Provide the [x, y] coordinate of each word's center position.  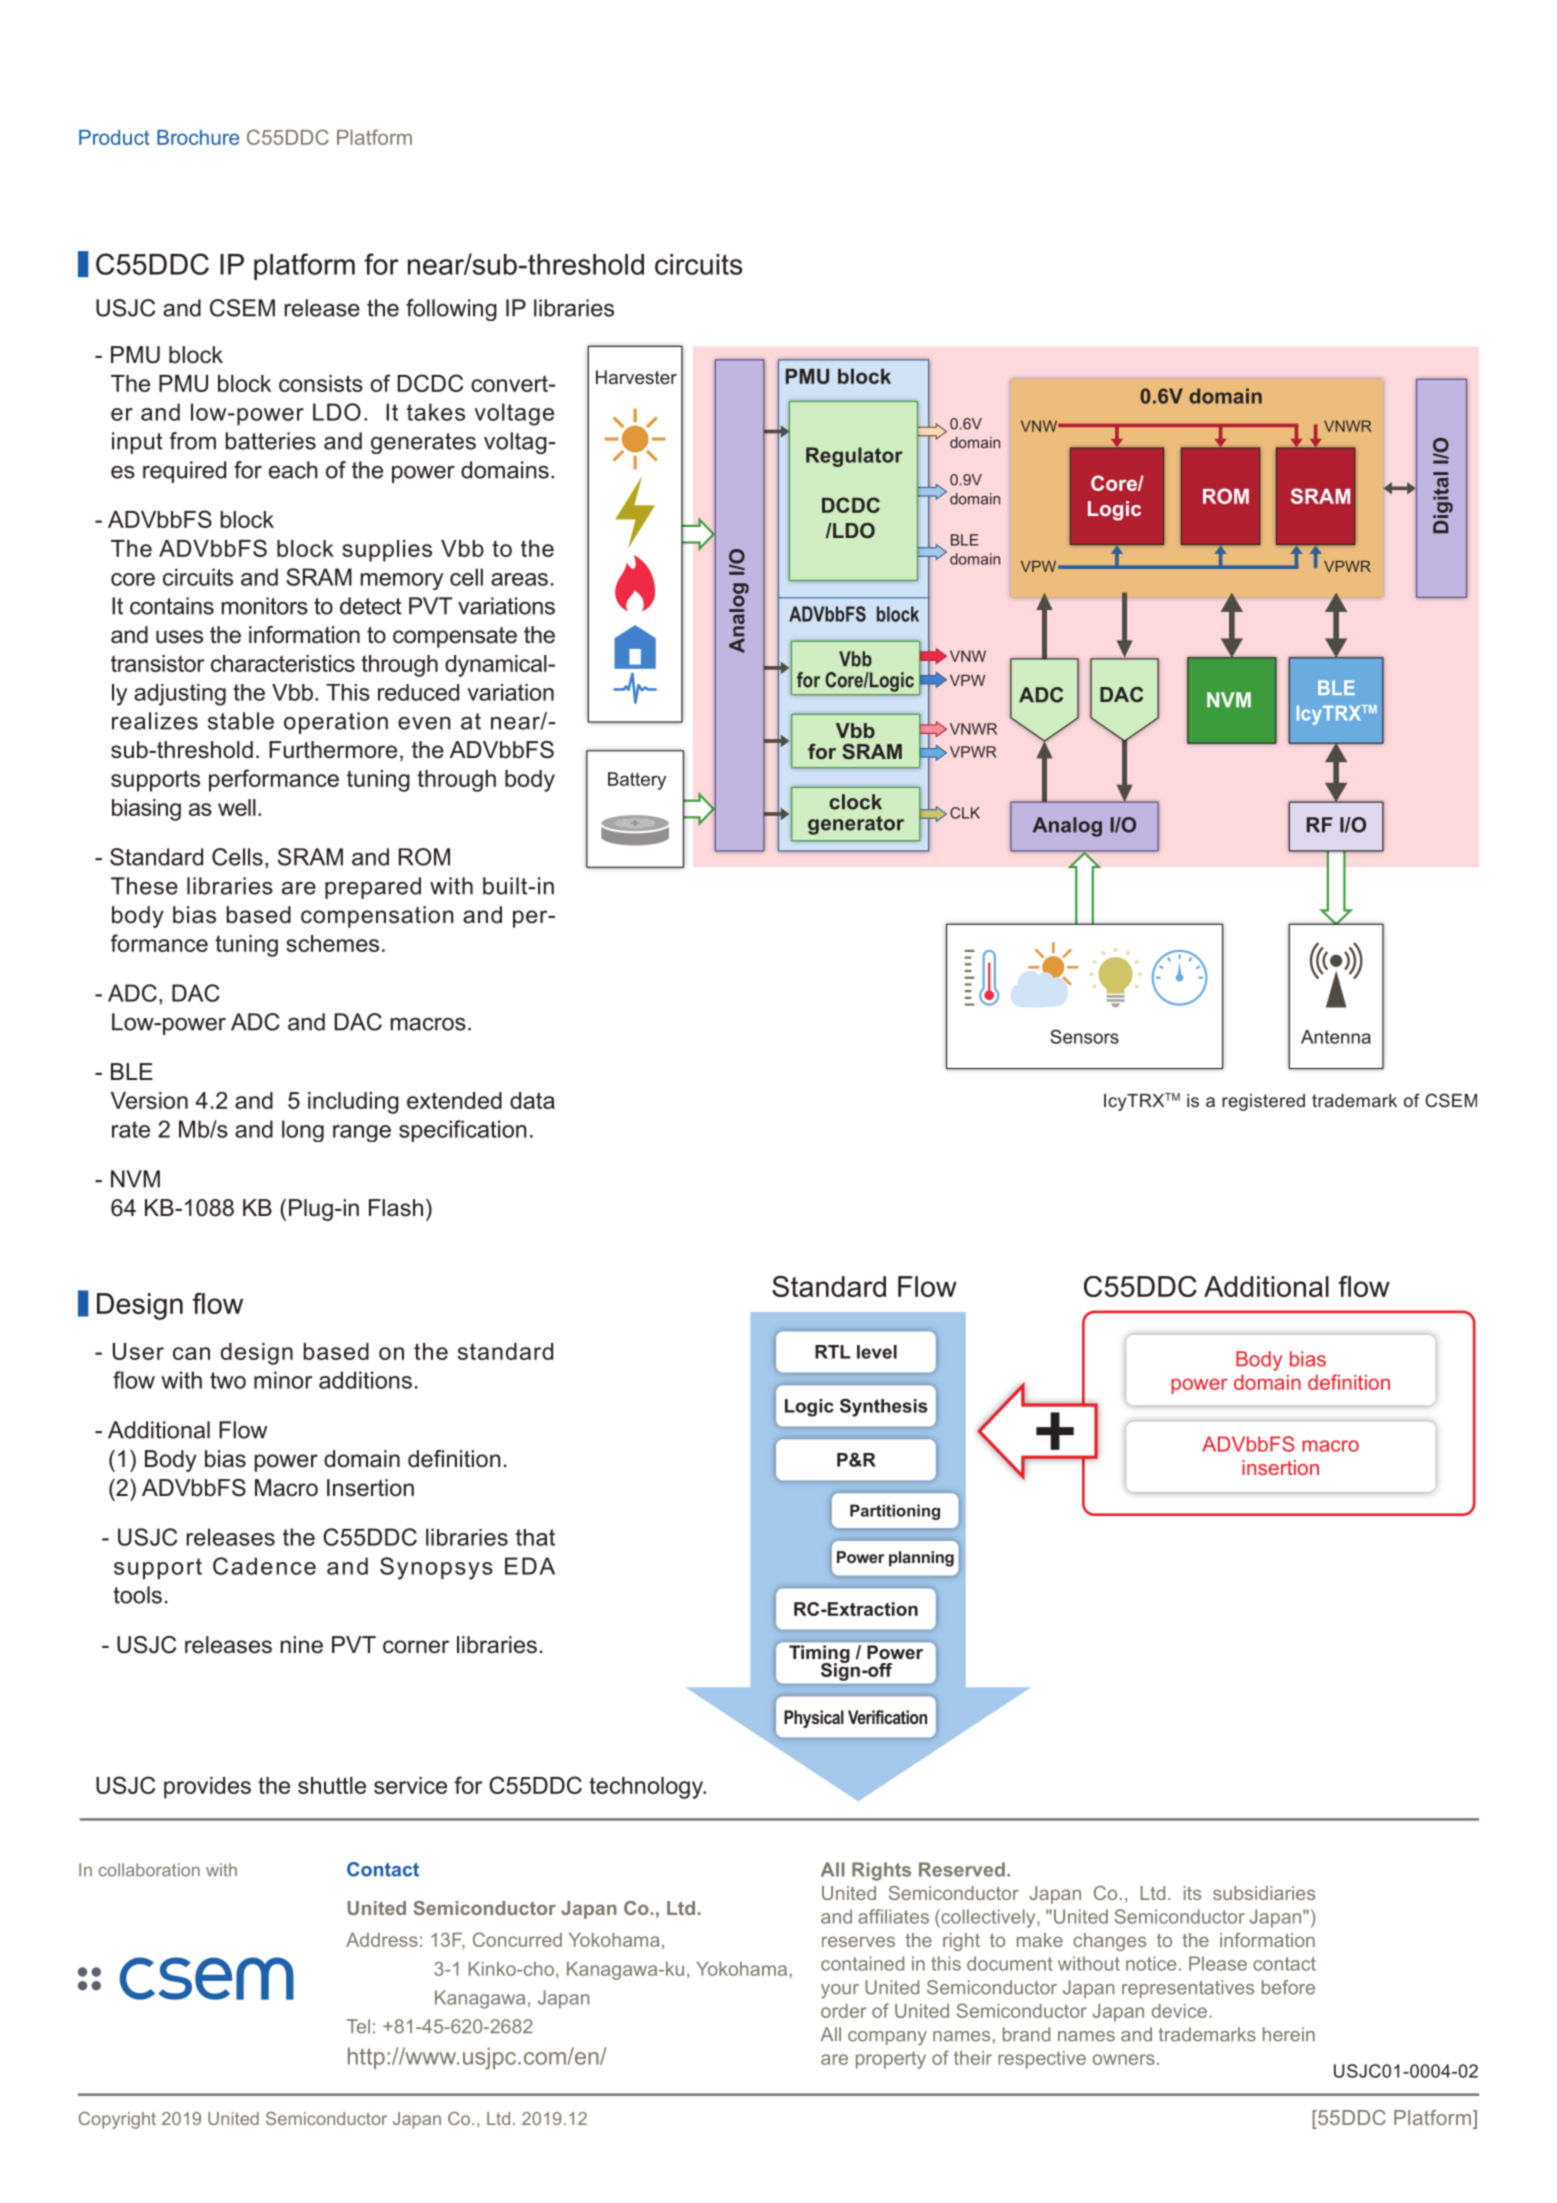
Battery [637, 781]
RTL [833, 1352]
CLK [965, 813]
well [237, 807]
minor [283, 1380]
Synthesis [884, 1407]
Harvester [636, 377]
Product [114, 137]
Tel [358, 2026]
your [840, 1991]
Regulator [854, 457]
